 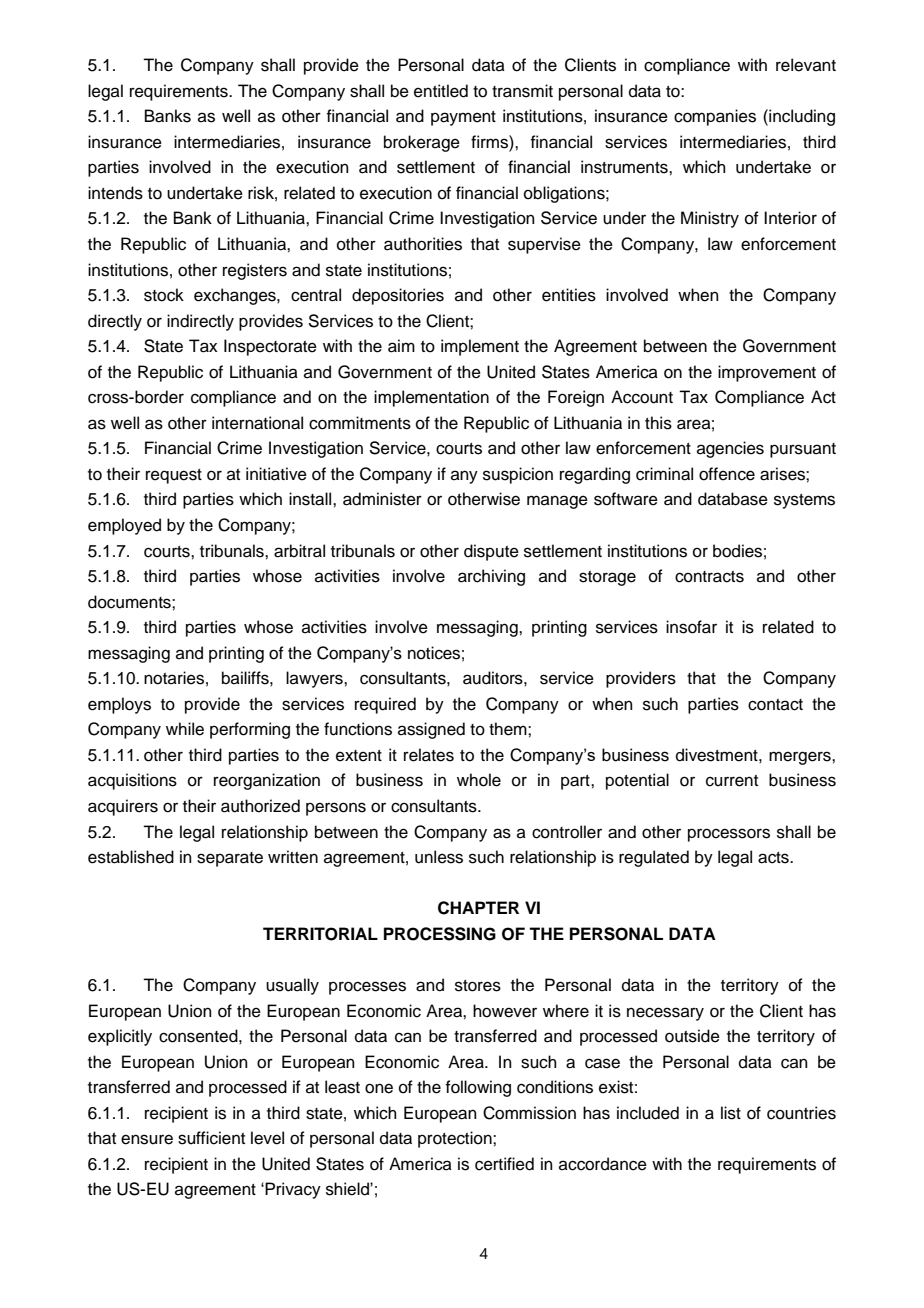 I want to click on list, so click(x=731, y=1113).
